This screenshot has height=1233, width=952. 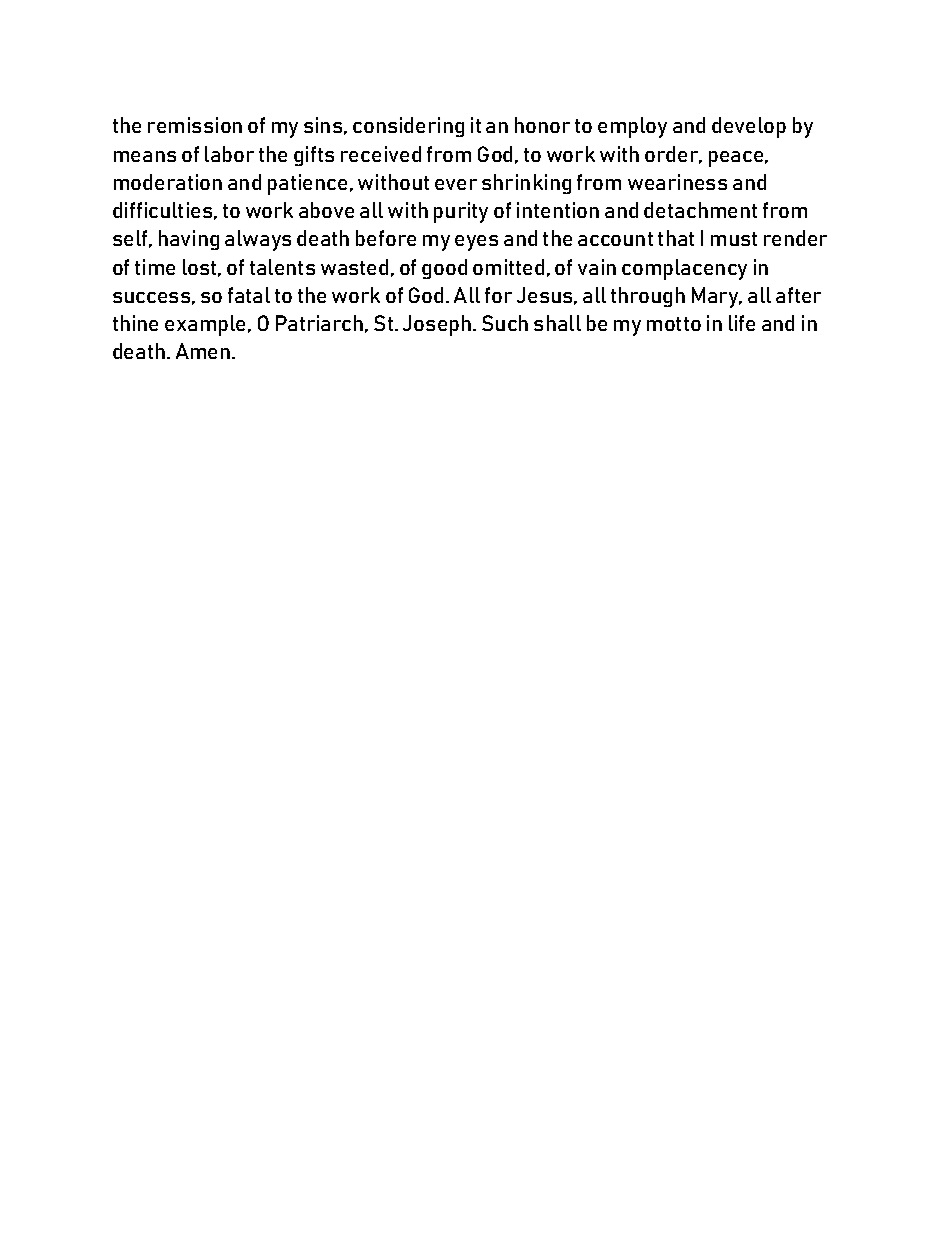 I want to click on develop, so click(x=749, y=127).
